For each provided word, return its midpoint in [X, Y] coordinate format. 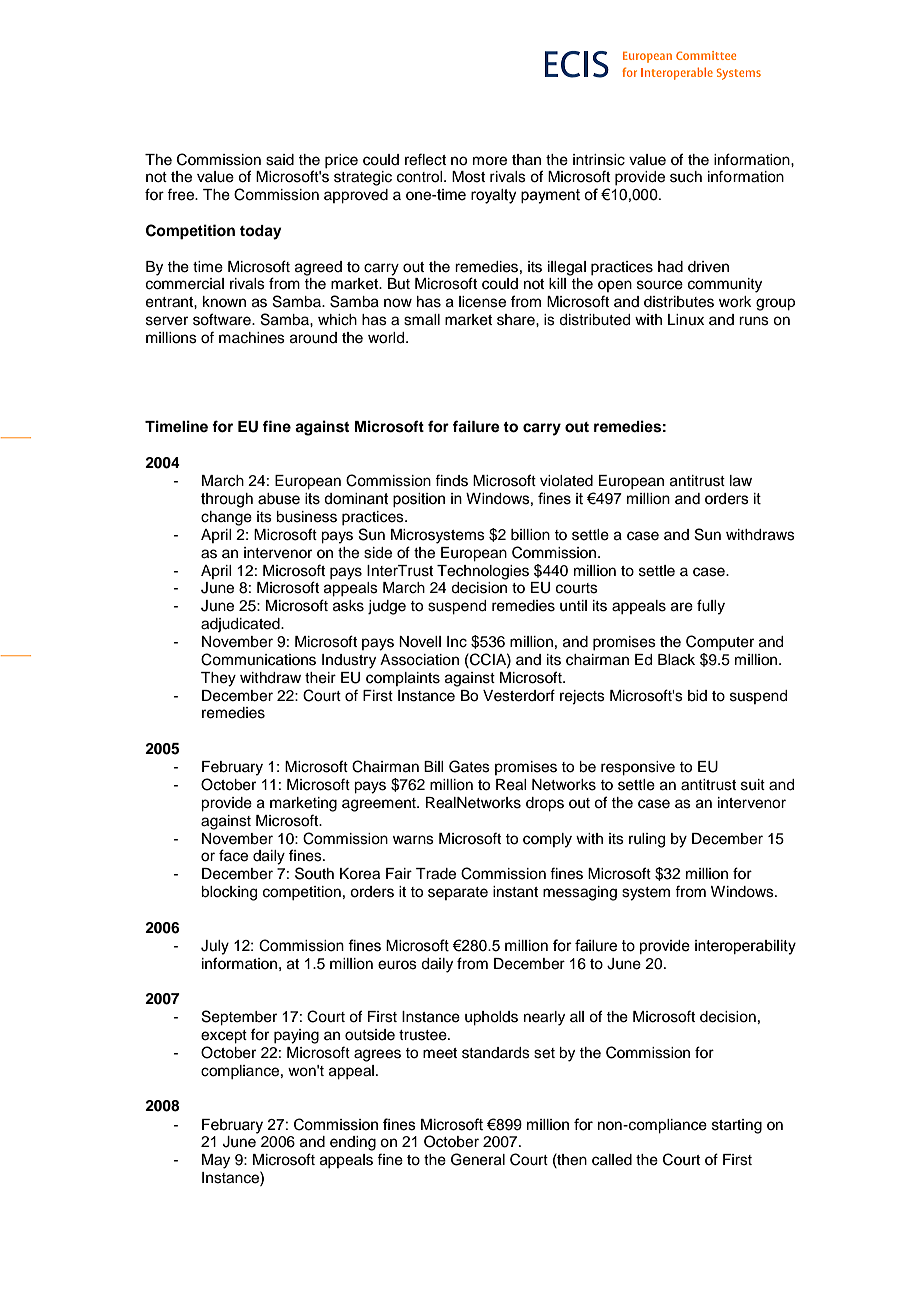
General [478, 1159]
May [216, 1161]
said [280, 160]
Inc [457, 642]
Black [676, 660]
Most [468, 177]
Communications [258, 659]
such [686, 177]
